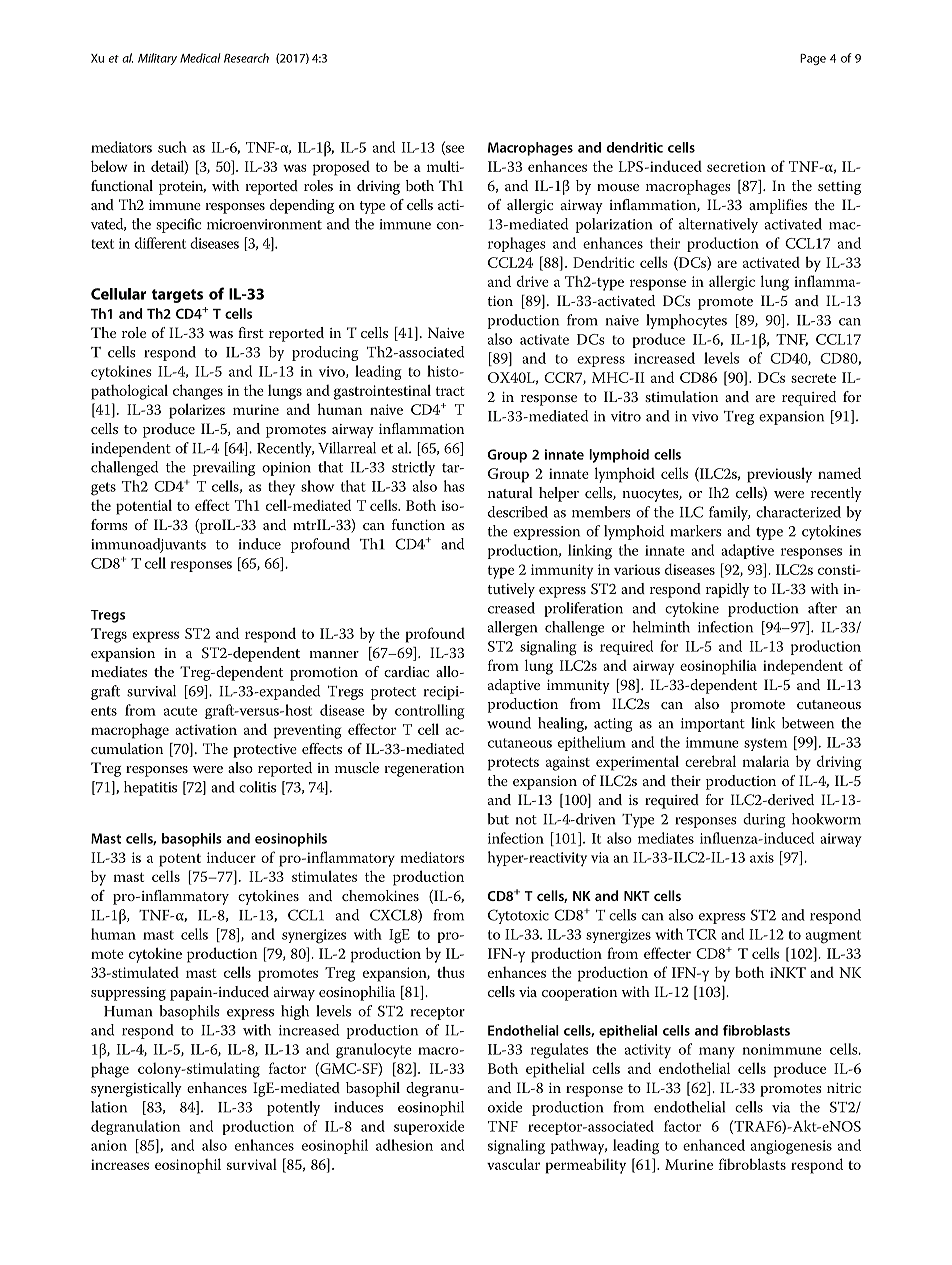  What do you see at coordinates (136, 1089) in the screenshot?
I see `synergistically` at bounding box center [136, 1089].
